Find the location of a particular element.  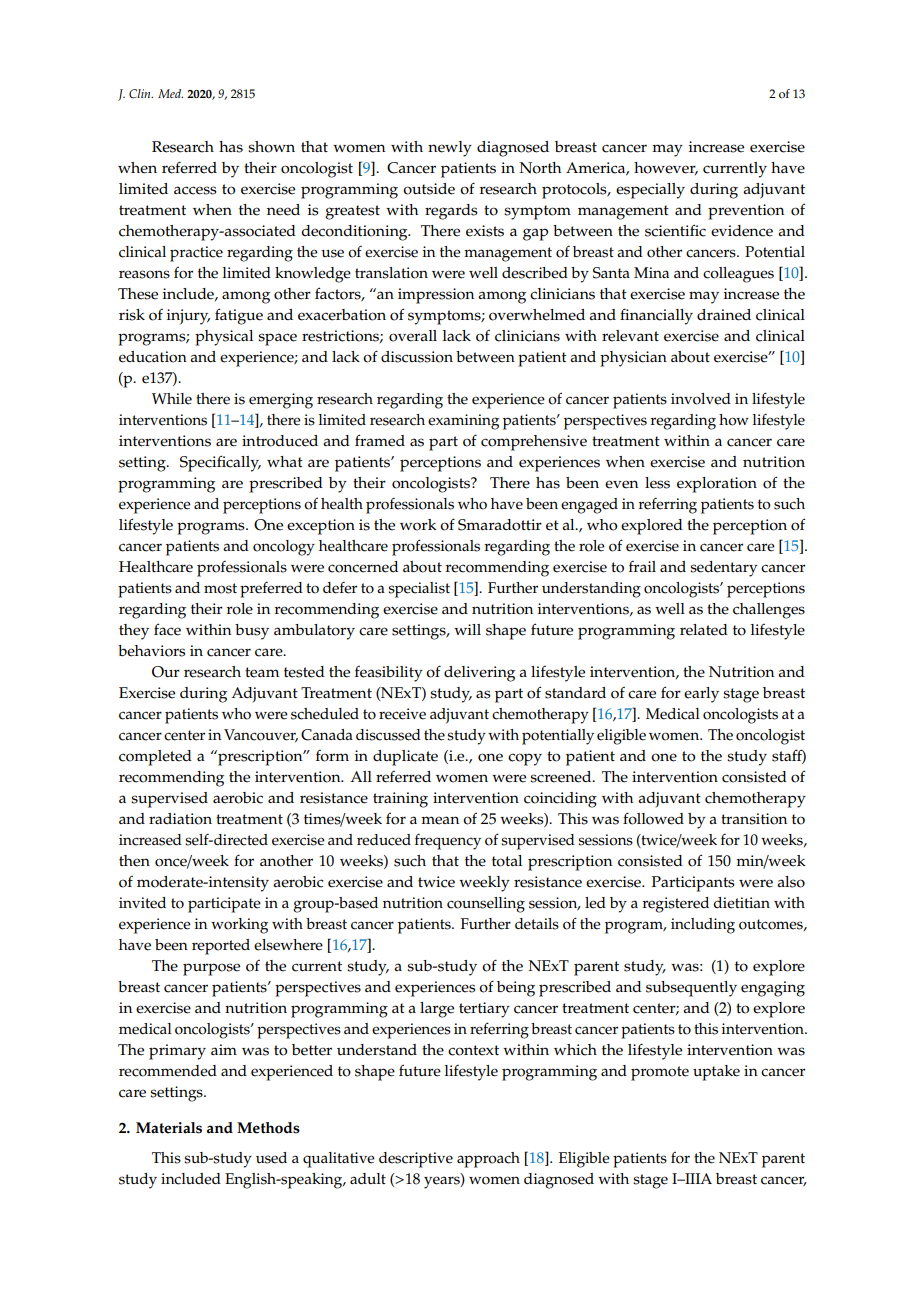

however is located at coordinates (666, 168).
